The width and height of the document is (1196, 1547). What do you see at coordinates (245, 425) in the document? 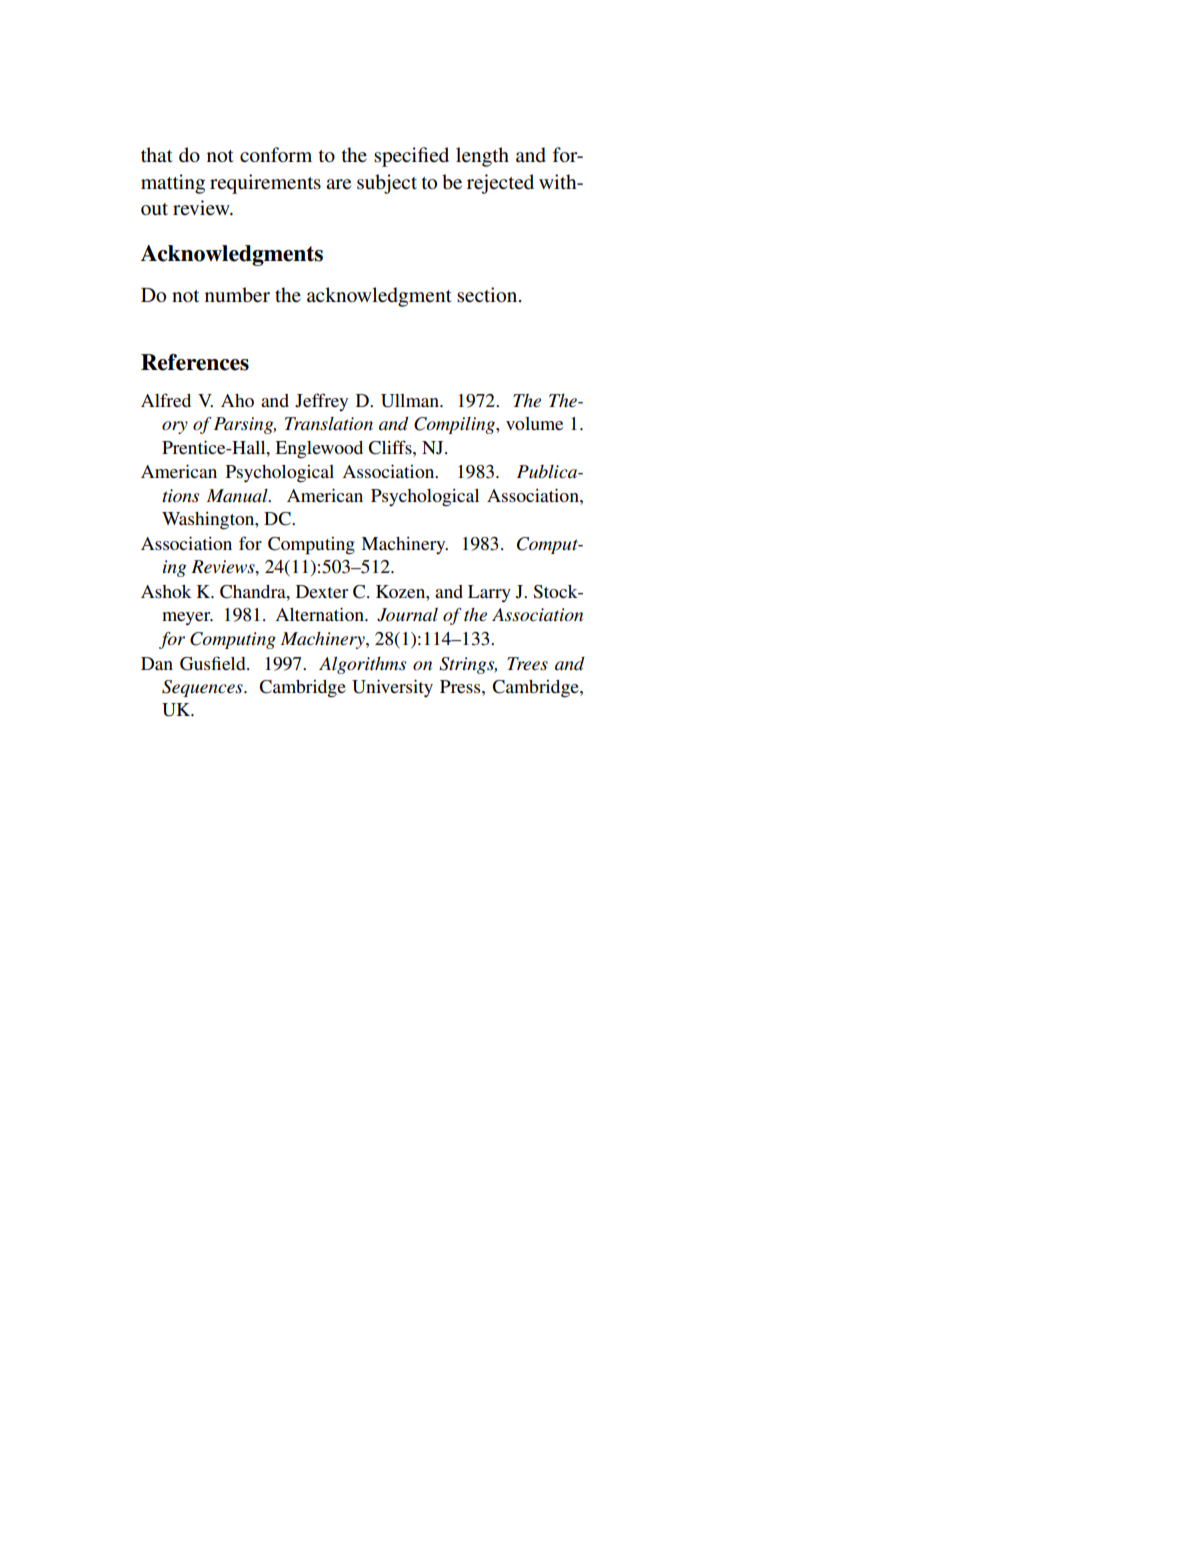
I see `Parsing` at bounding box center [245, 425].
